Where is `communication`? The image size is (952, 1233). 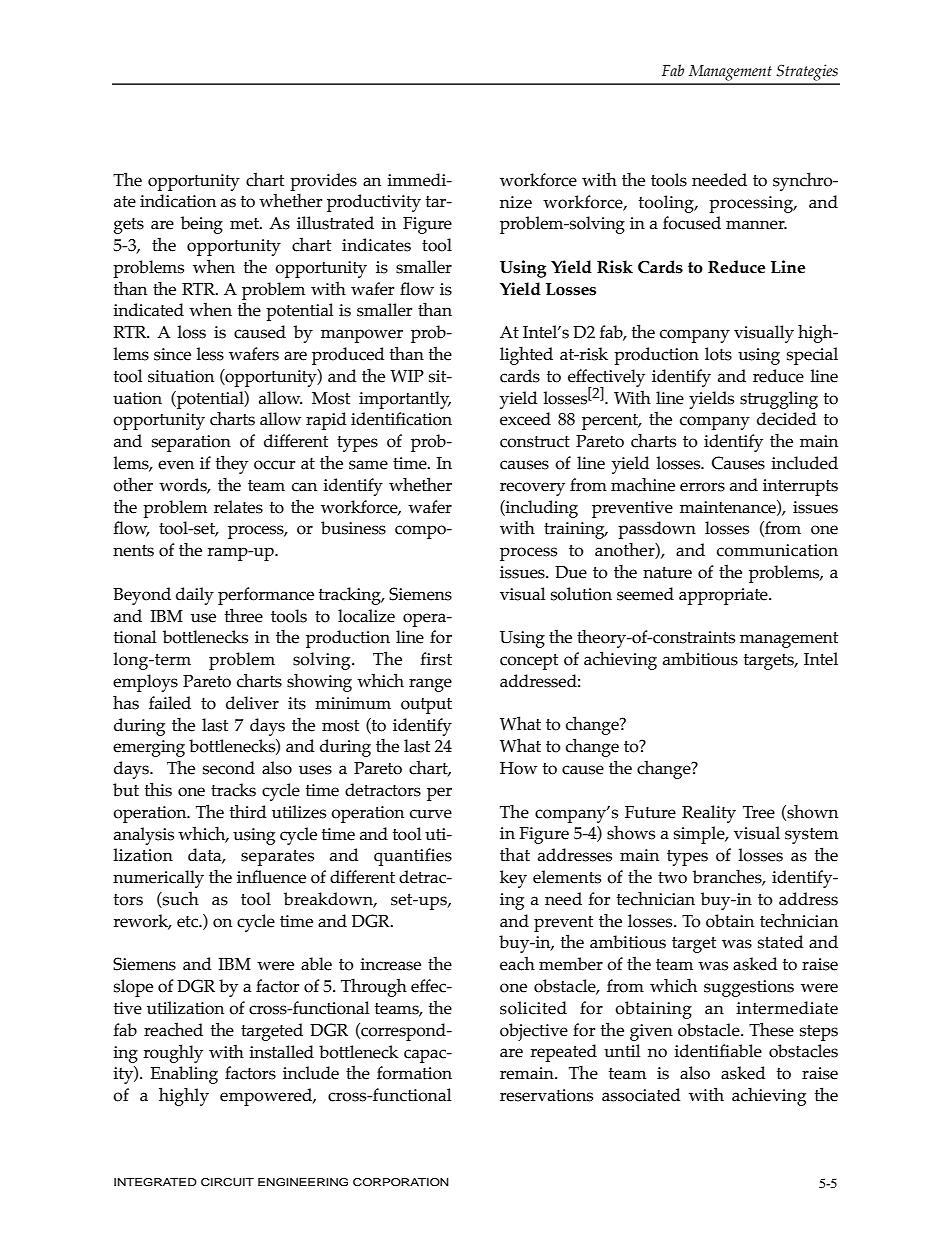
communication is located at coordinates (777, 550).
